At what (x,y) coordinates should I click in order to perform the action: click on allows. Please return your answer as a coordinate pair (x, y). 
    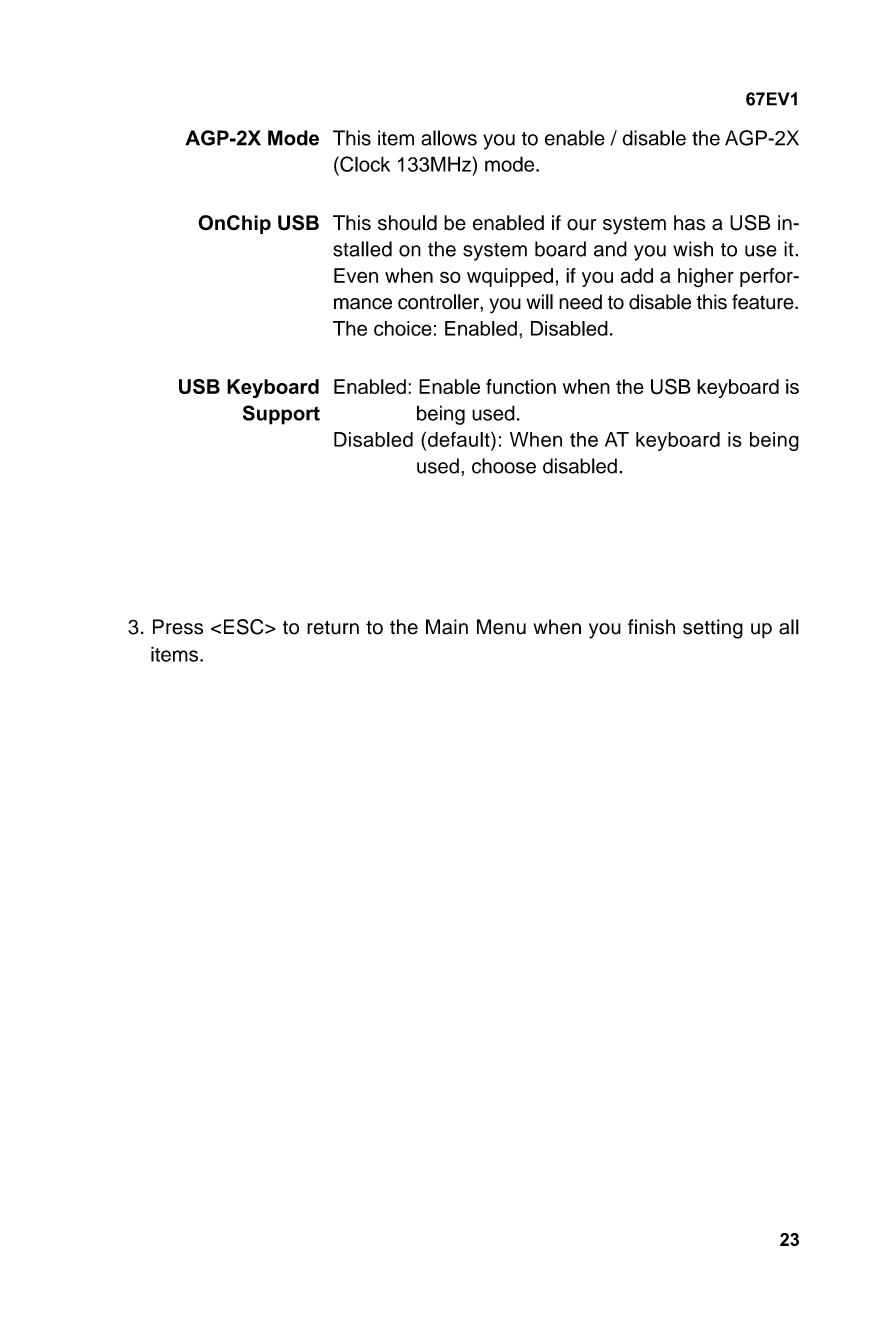
    Looking at the image, I should click on (449, 138).
